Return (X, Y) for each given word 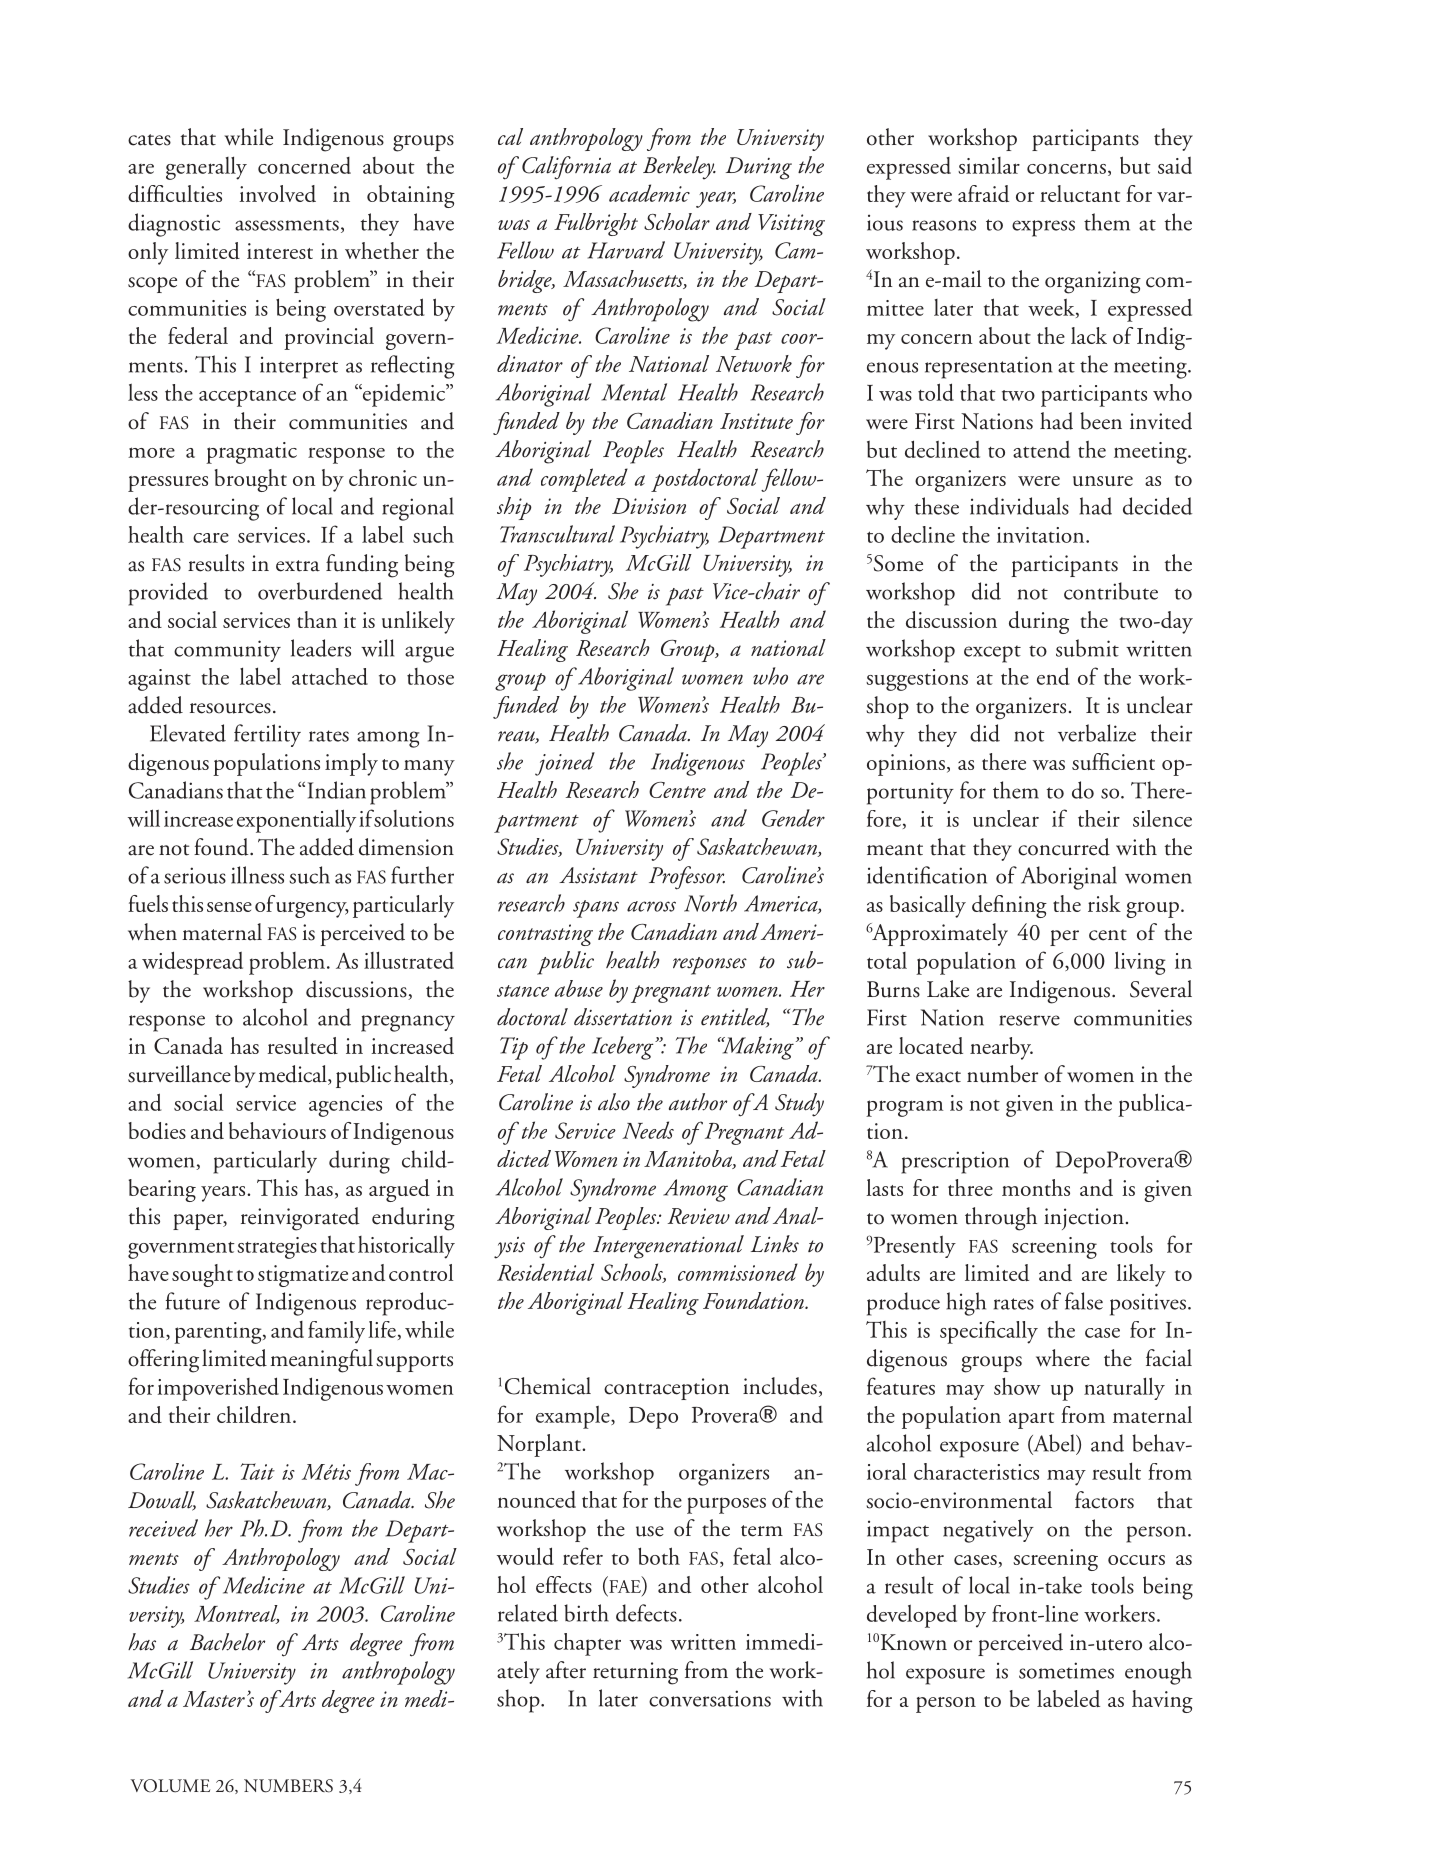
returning (635, 1673)
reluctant (1080, 193)
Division (649, 506)
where (1063, 1358)
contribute (1111, 591)
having (1162, 1701)
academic (649, 193)
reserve (1029, 1020)
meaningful (321, 1361)
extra (298, 566)
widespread (192, 963)
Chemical (548, 1386)
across (651, 906)
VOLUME (170, 1786)
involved (277, 193)
